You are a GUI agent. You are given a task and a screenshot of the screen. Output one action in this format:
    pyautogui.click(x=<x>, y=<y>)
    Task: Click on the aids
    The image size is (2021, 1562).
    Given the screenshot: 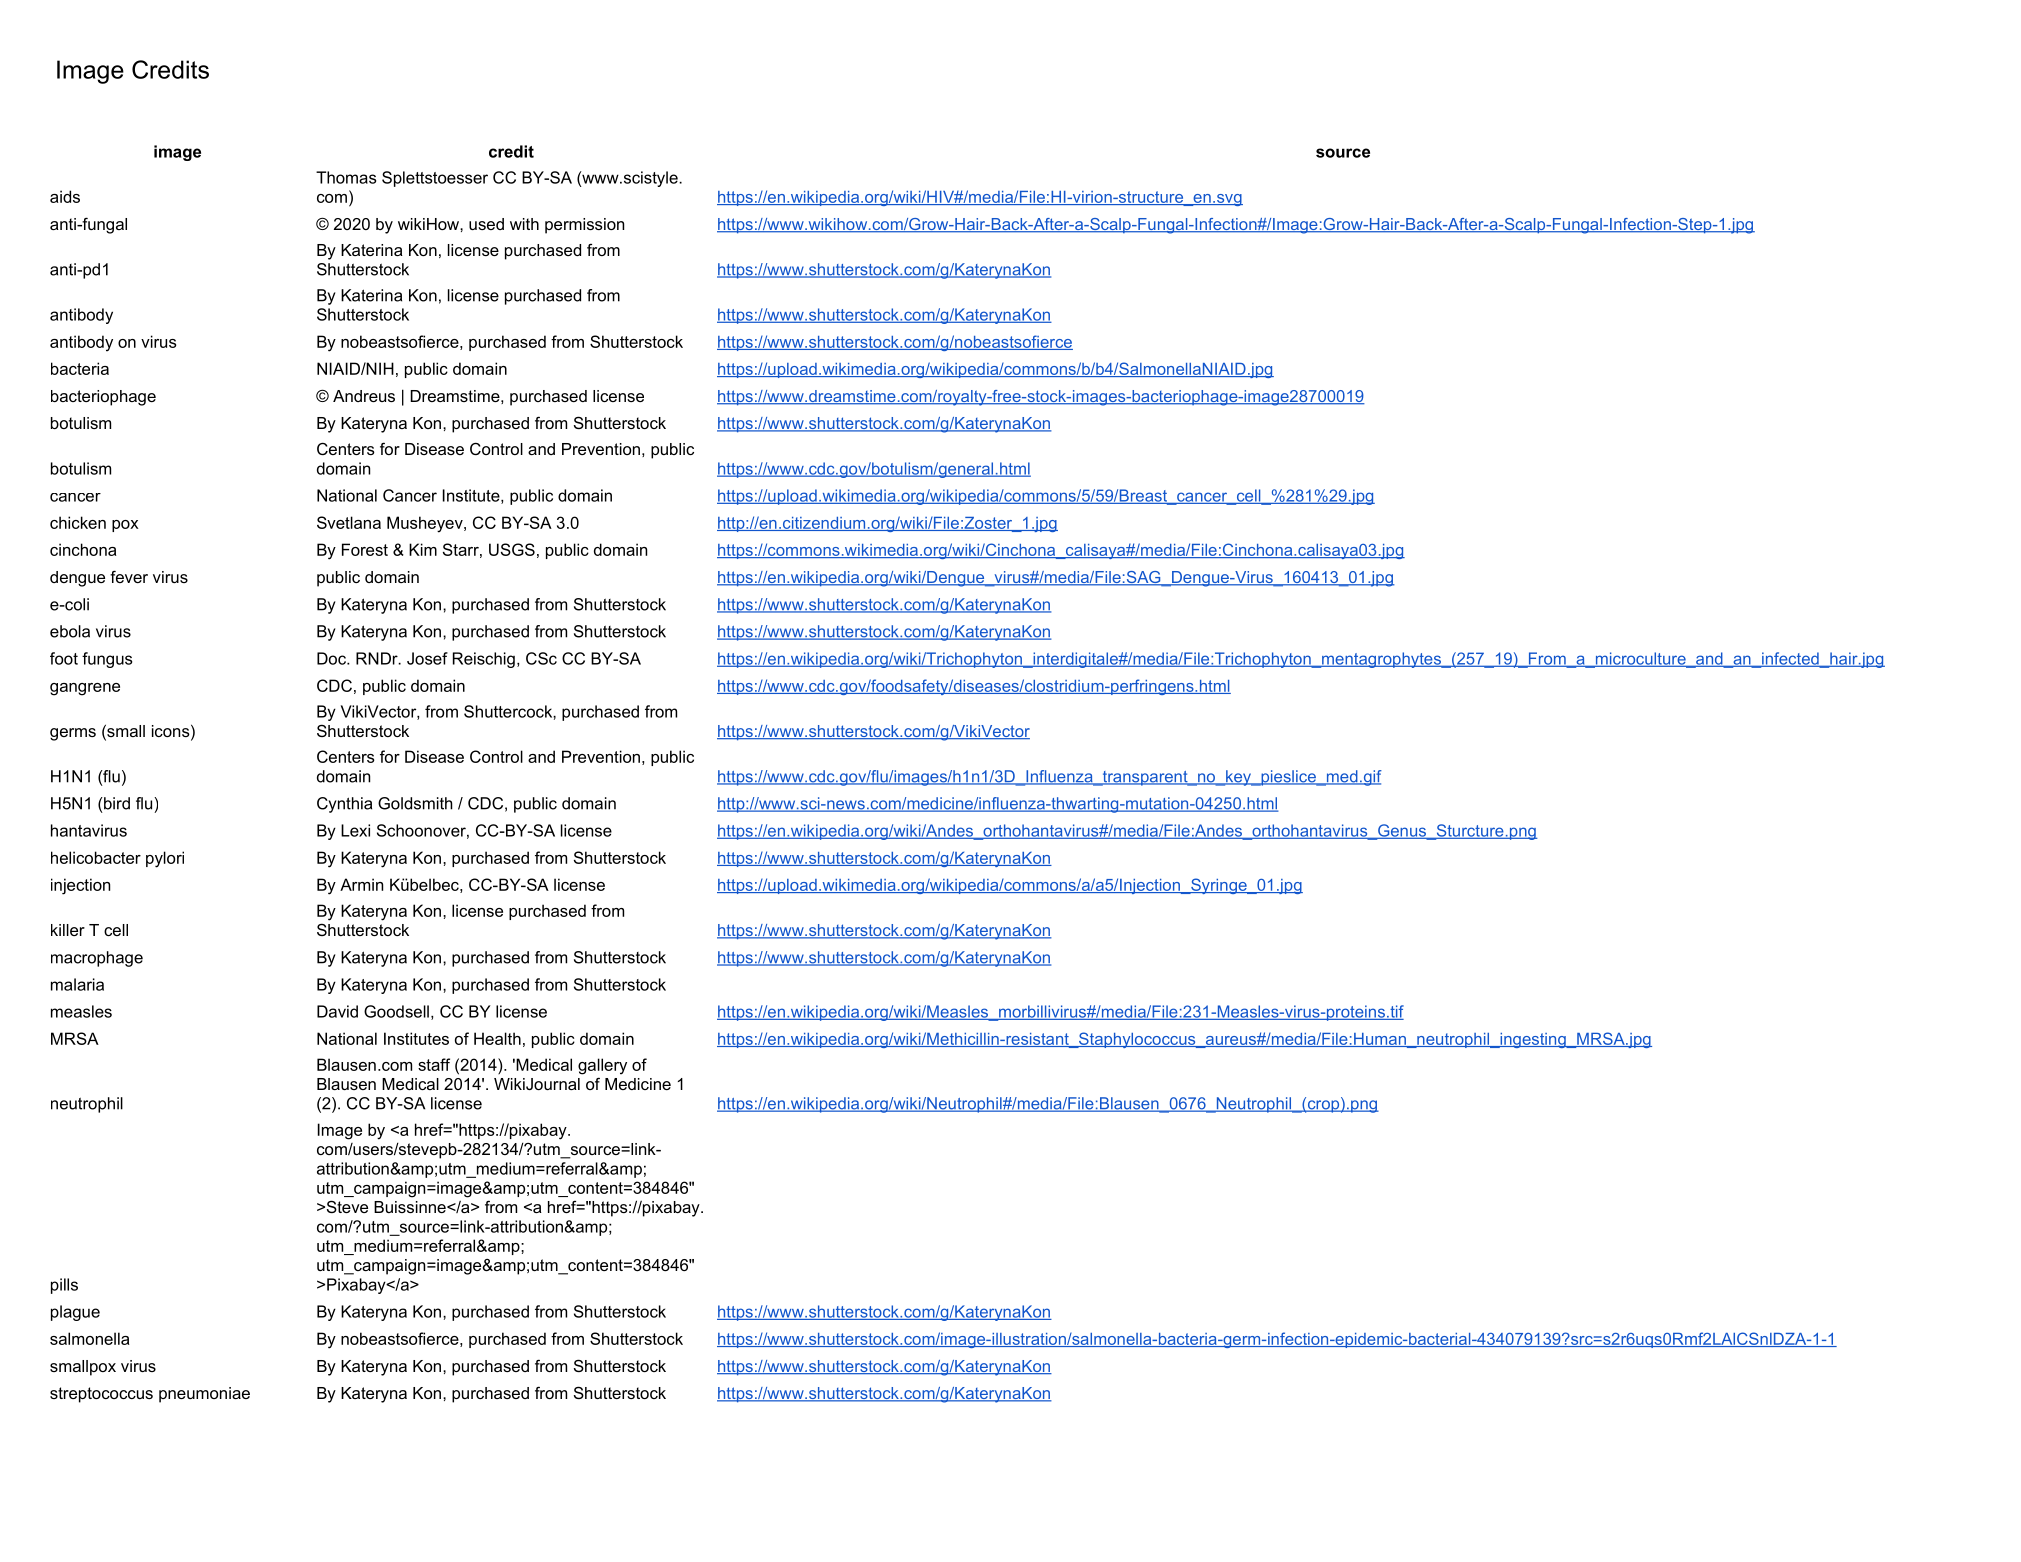 What is the action you would take?
    pyautogui.click(x=65, y=196)
